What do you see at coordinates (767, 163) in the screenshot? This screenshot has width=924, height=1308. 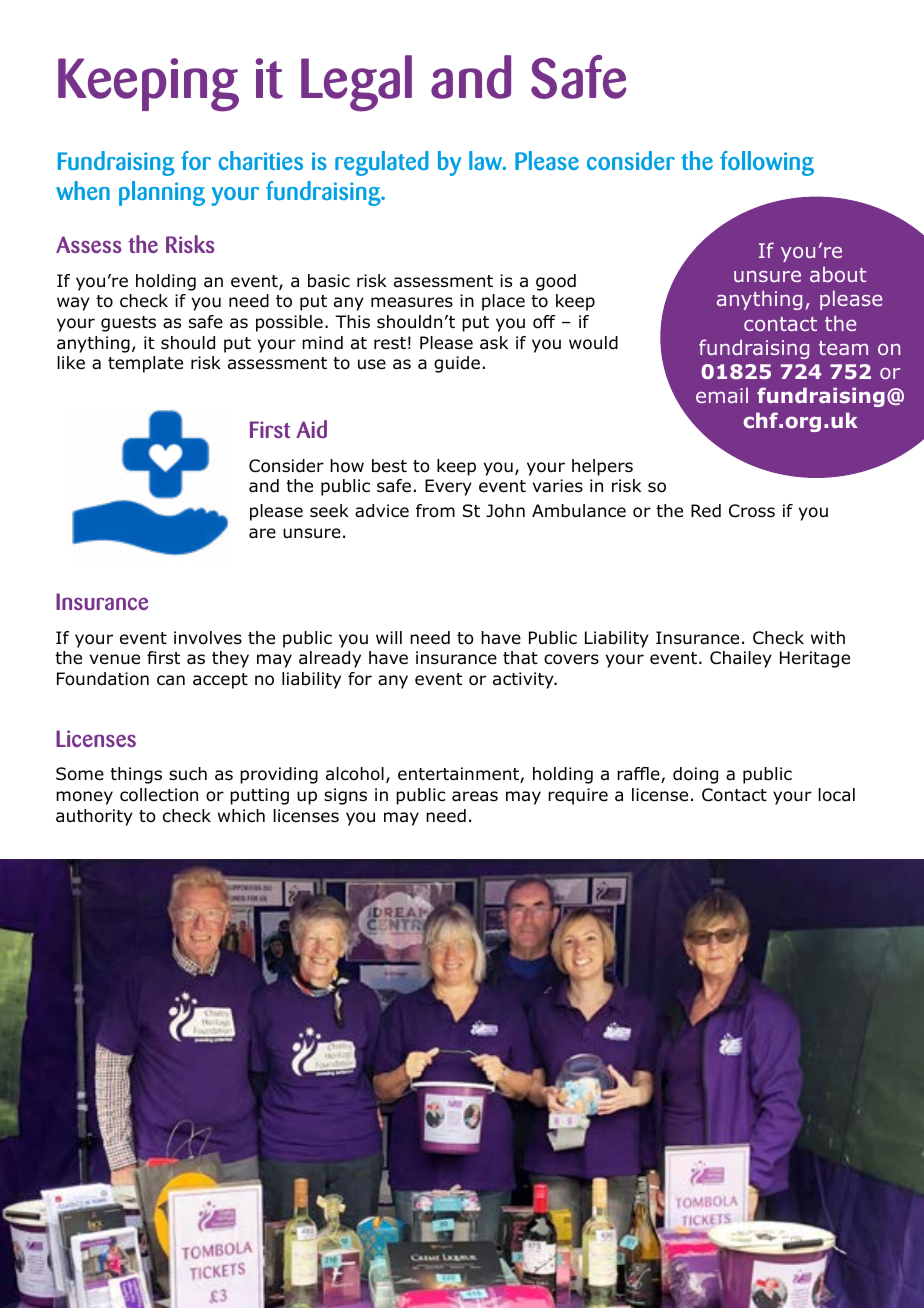 I see `following` at bounding box center [767, 163].
